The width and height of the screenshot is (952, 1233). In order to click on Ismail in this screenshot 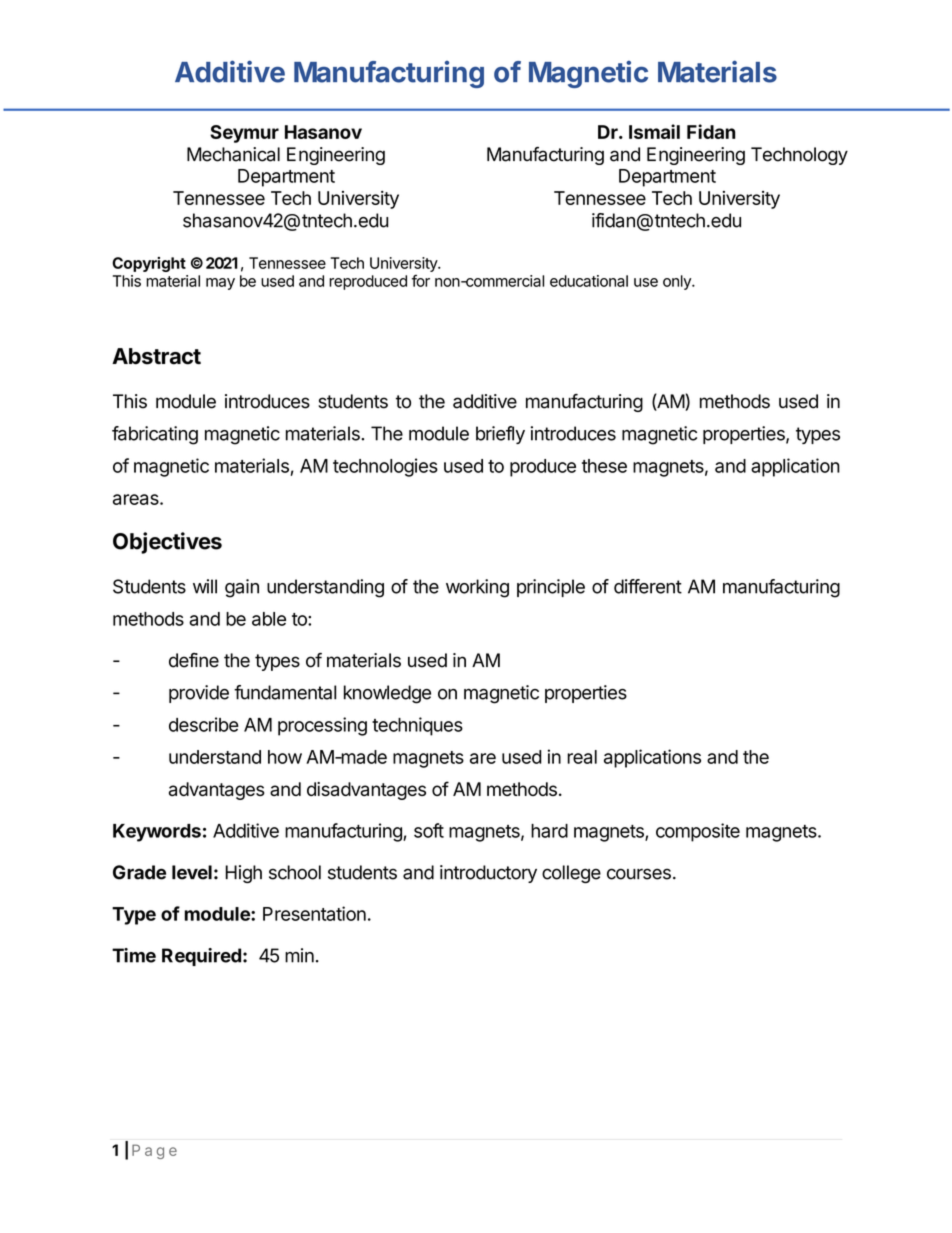, I will do `click(654, 131)`.
